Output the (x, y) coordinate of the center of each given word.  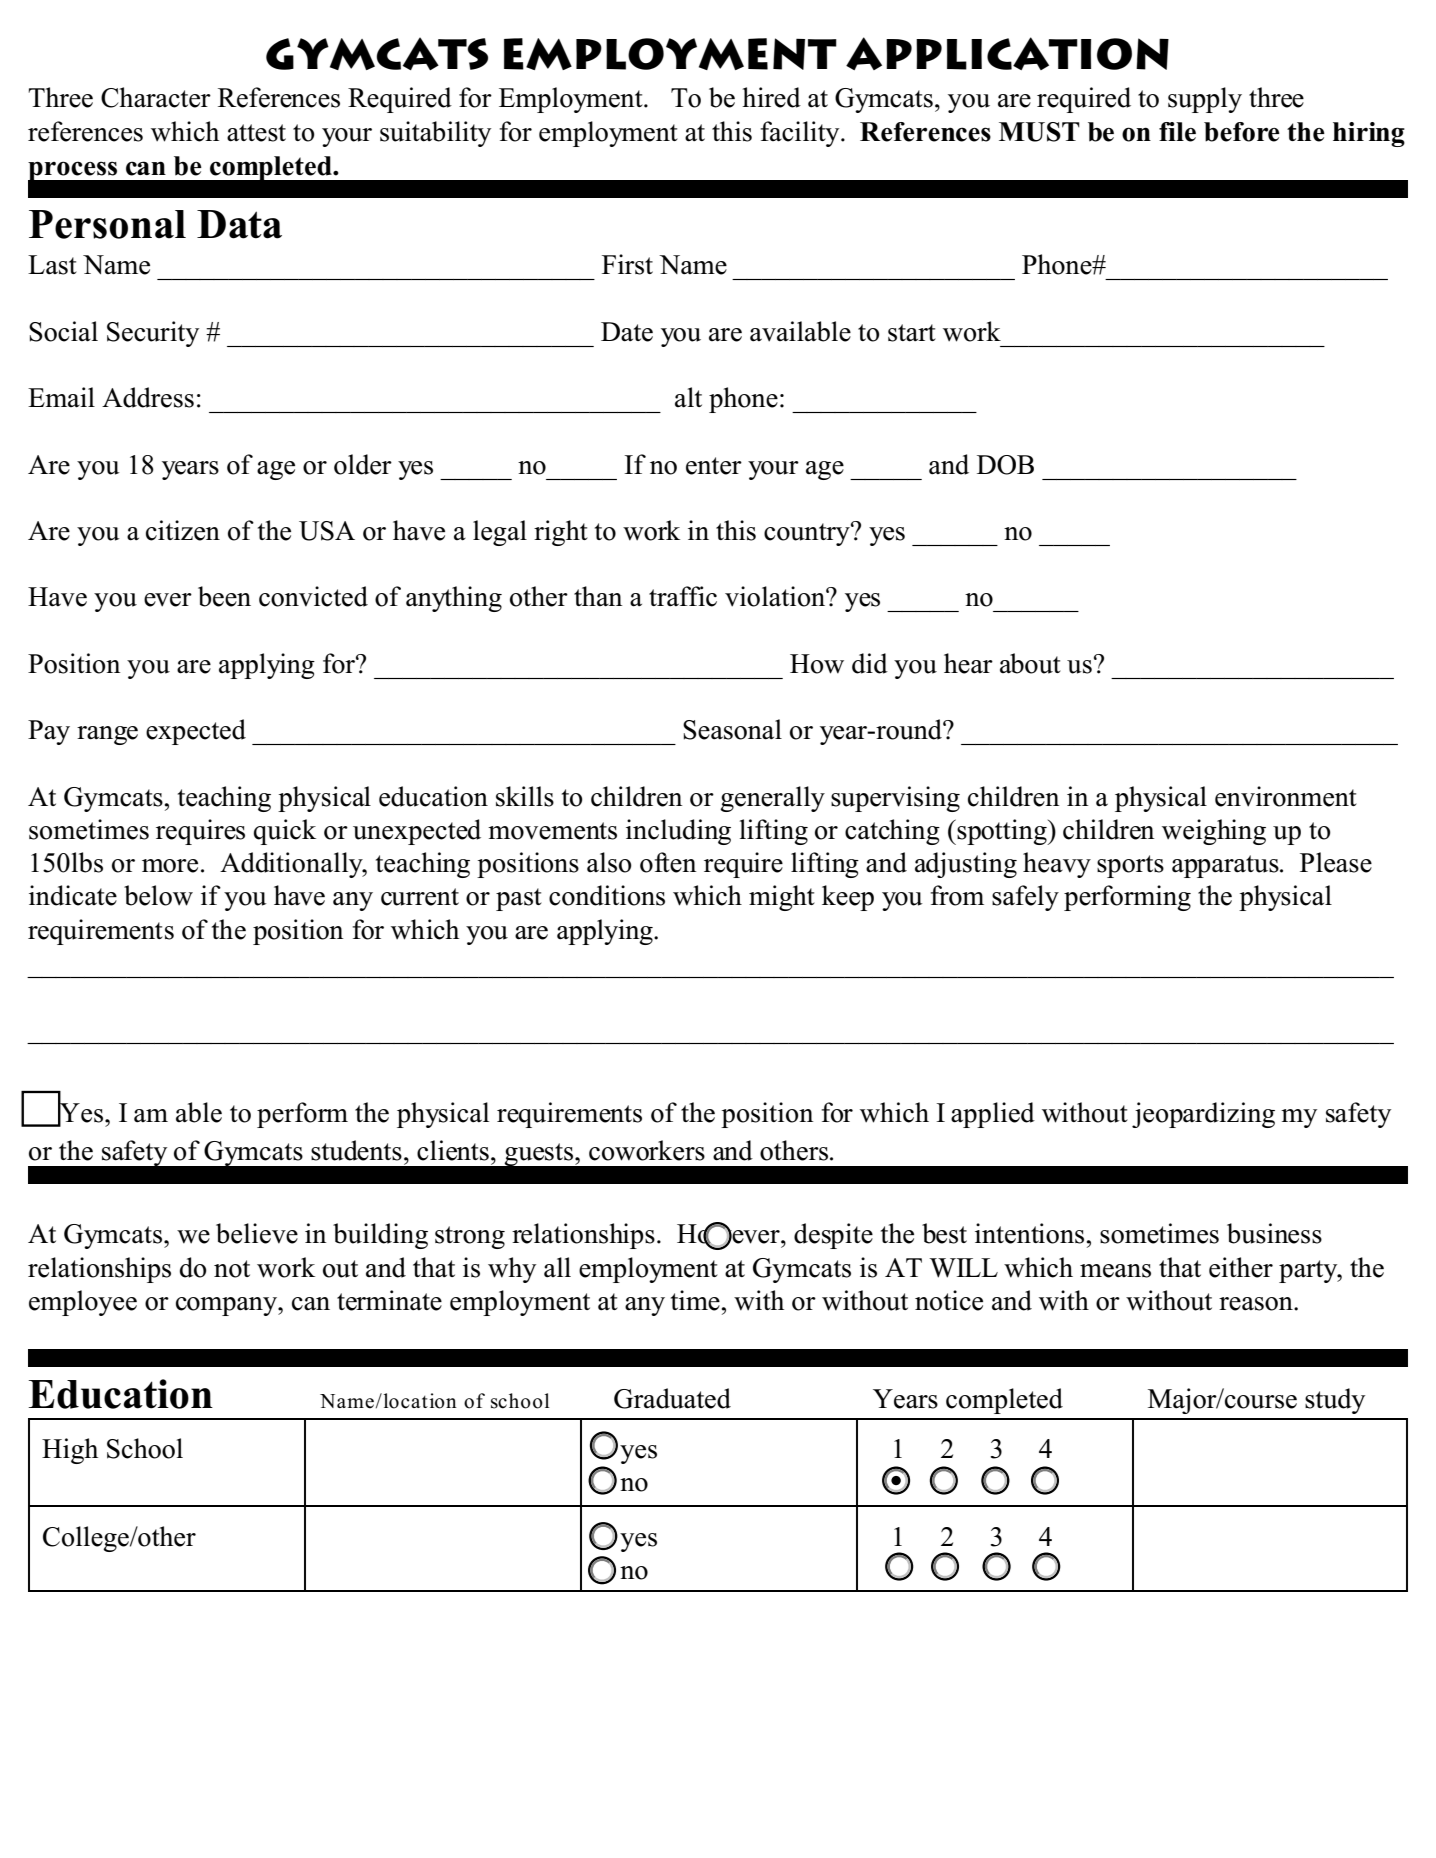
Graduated (672, 1398)
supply (1205, 100)
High (70, 1451)
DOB (1005, 465)
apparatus (1226, 866)
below (158, 895)
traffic (683, 596)
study (1335, 1401)
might (782, 898)
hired (771, 97)
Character (156, 97)
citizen (183, 530)
